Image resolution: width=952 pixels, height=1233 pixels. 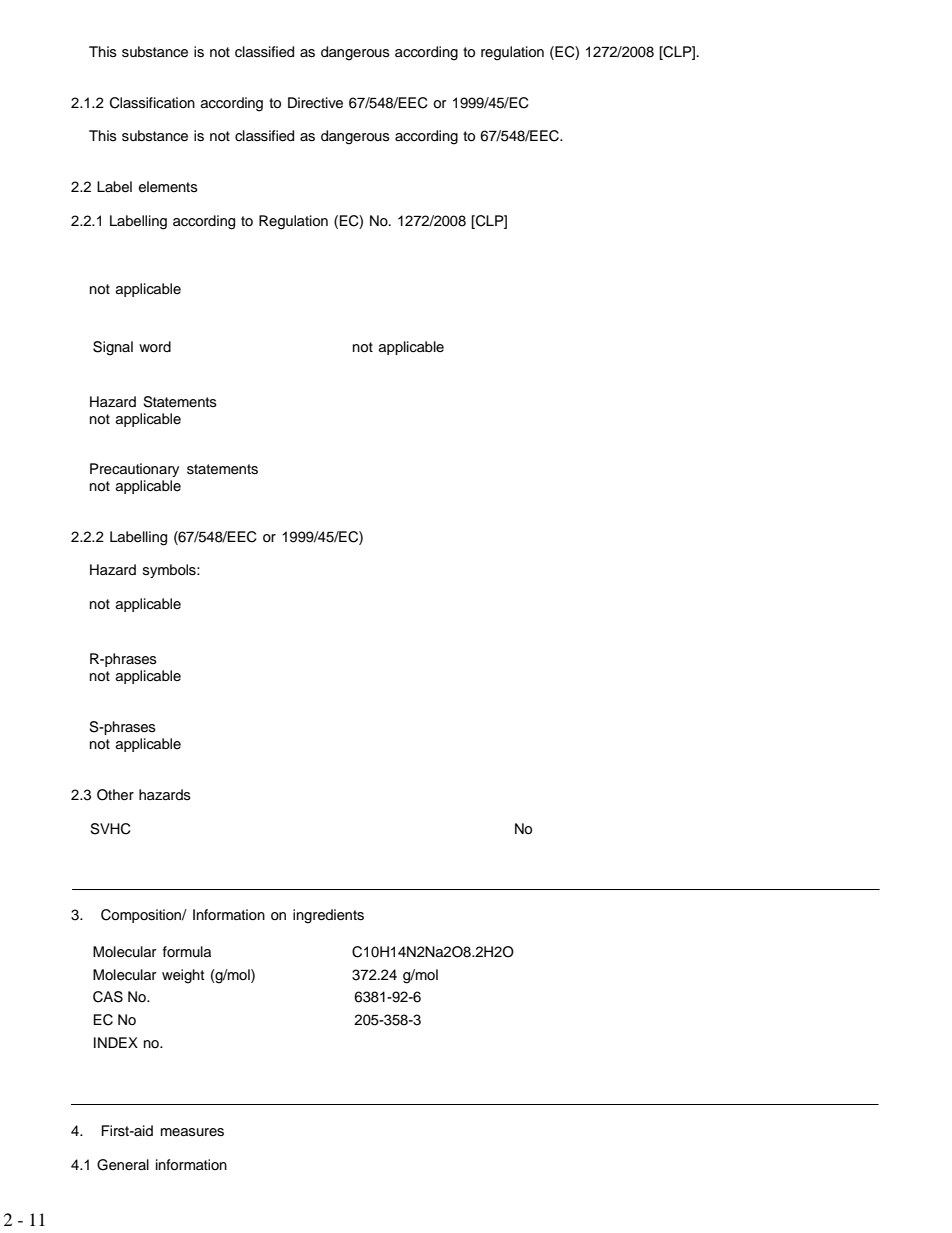 I want to click on ingredients, so click(x=328, y=916).
